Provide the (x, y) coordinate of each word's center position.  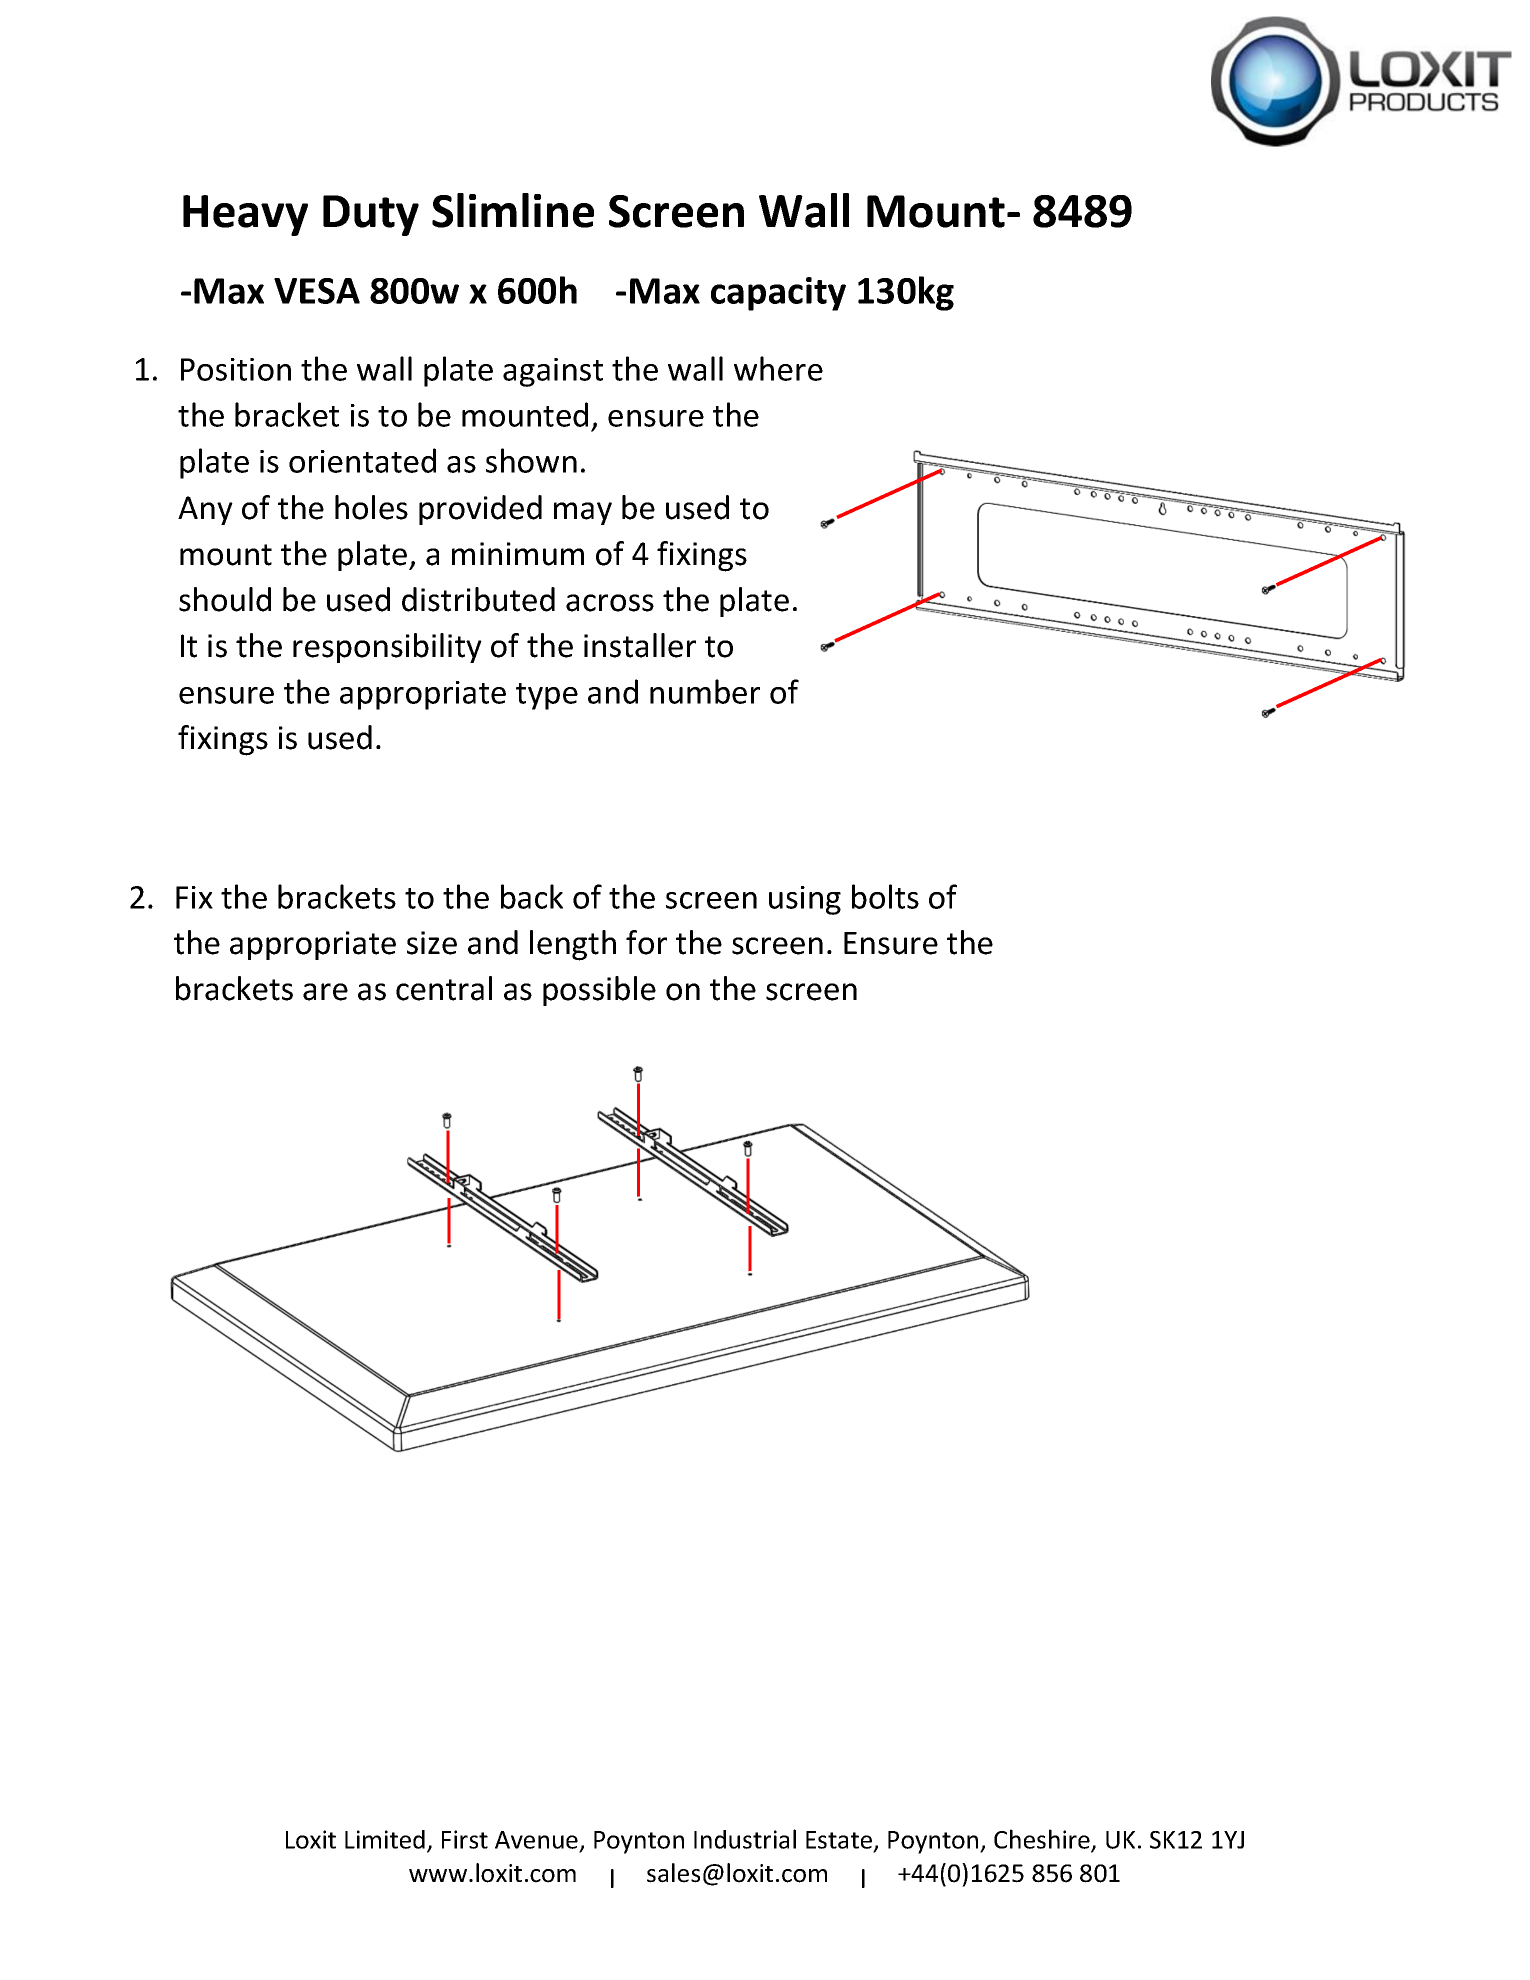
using (805, 900)
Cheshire (1043, 1840)
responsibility (387, 648)
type (547, 696)
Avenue (537, 1841)
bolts (885, 896)
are (325, 992)
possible (599, 991)
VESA (317, 291)
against (553, 372)
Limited (385, 1839)
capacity (778, 294)
